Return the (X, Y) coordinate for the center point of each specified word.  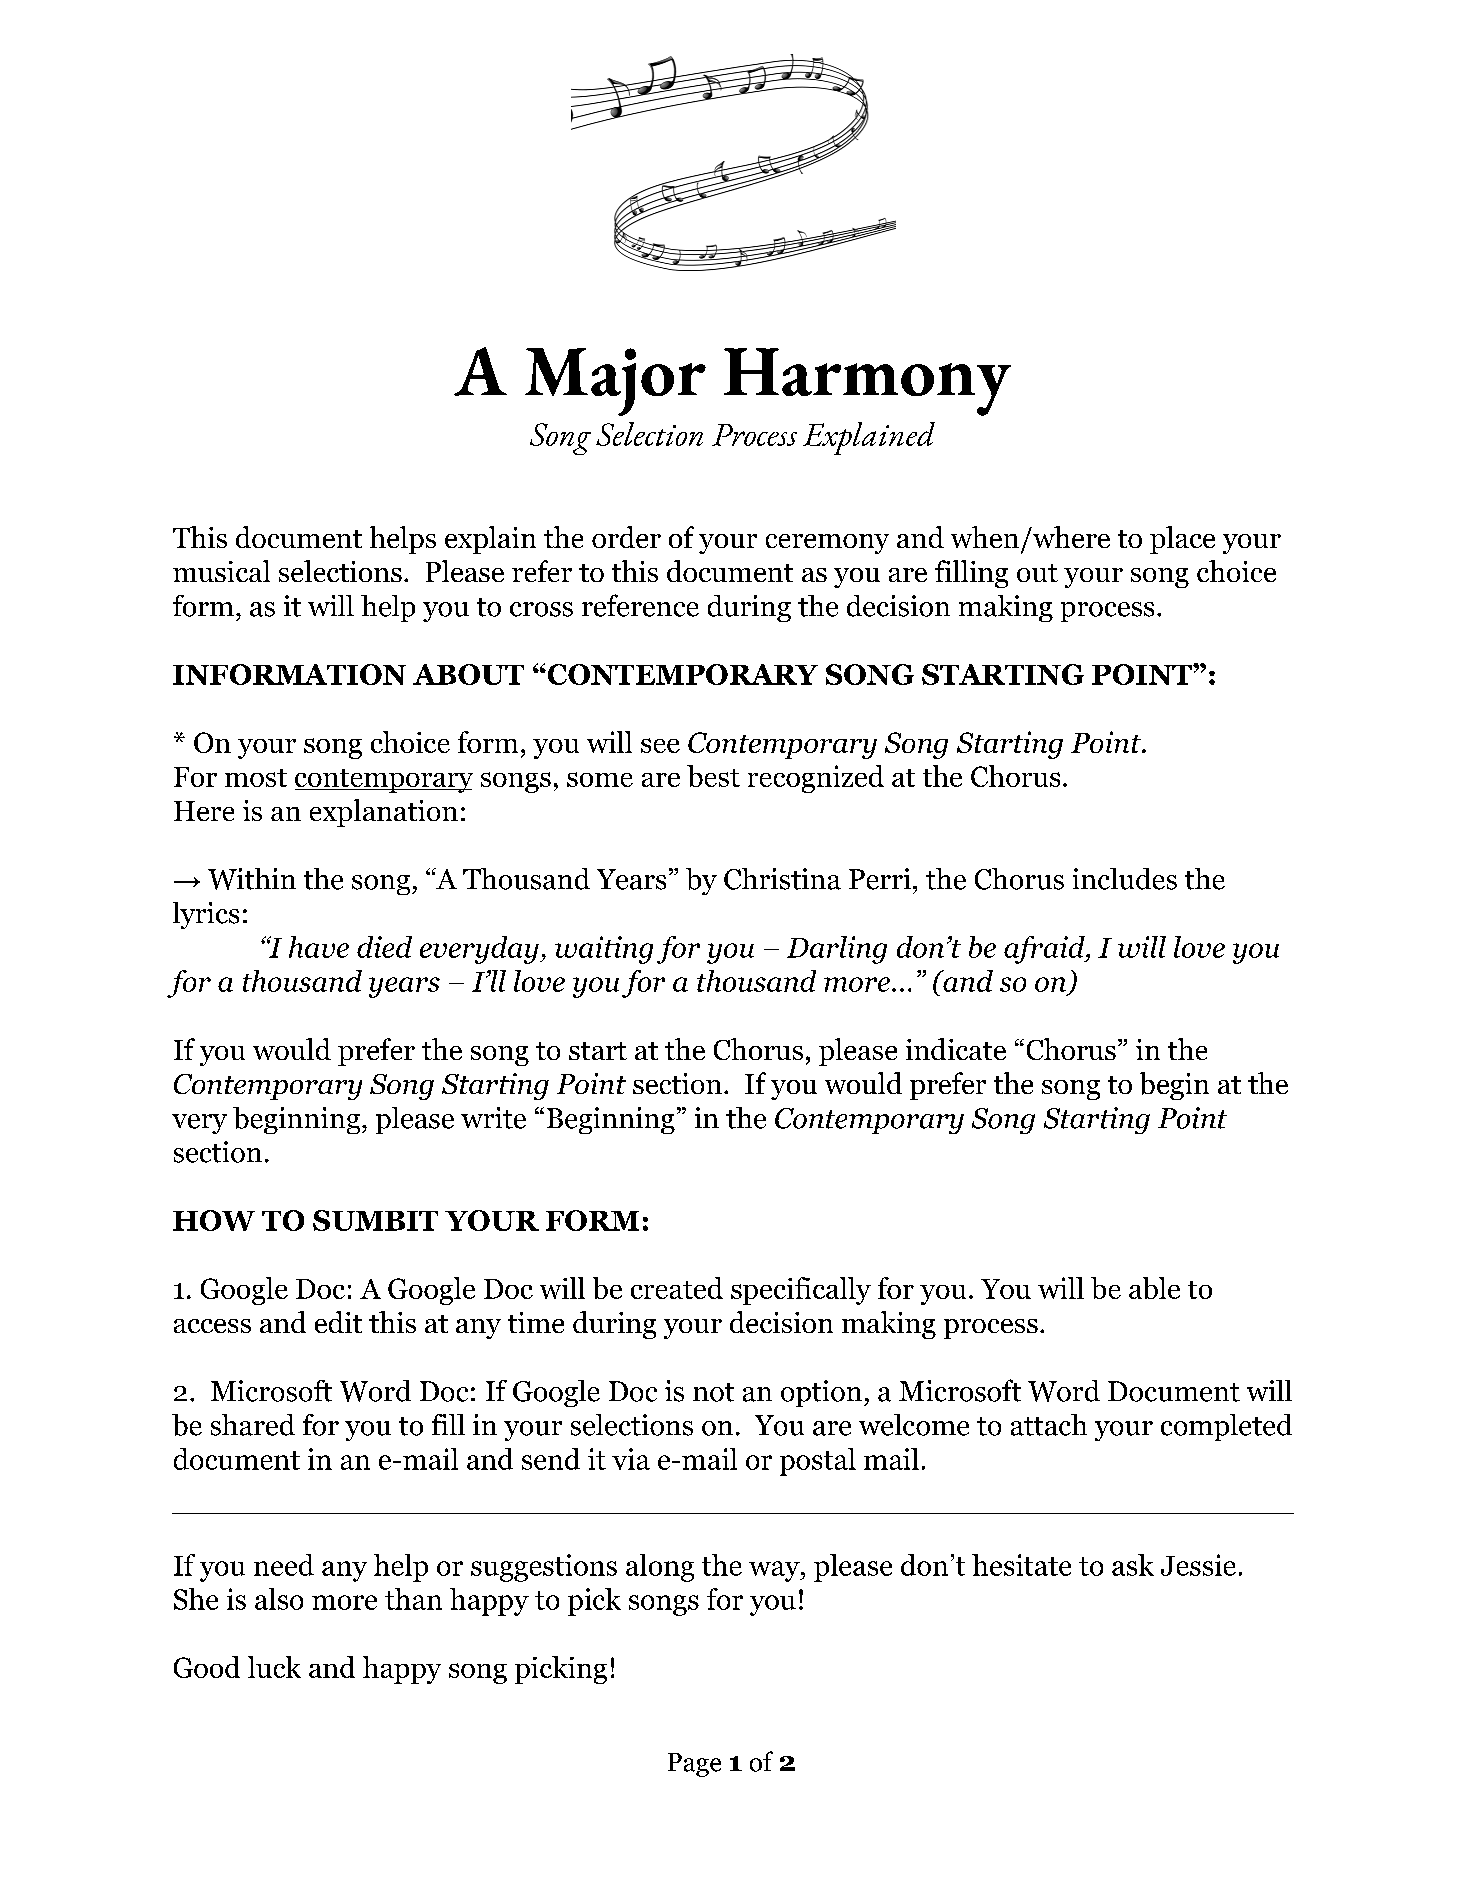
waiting (604, 950)
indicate (956, 1049)
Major (615, 382)
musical (221, 571)
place (1182, 540)
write (493, 1118)
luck (274, 1667)
